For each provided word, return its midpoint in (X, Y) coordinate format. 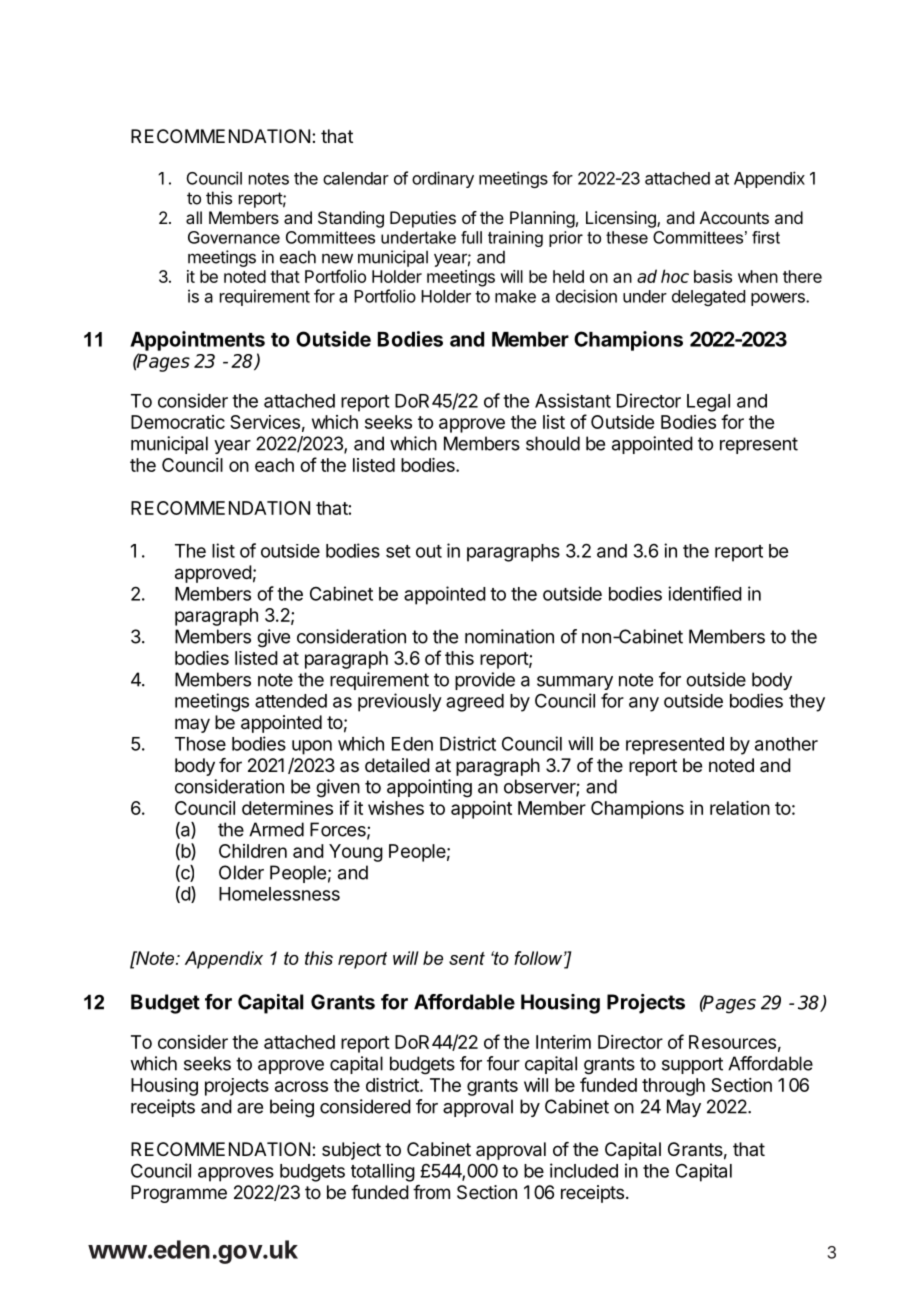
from (431, 1192)
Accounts (734, 217)
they (807, 703)
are (250, 1108)
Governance (234, 237)
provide (485, 681)
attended (291, 701)
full (471, 237)
